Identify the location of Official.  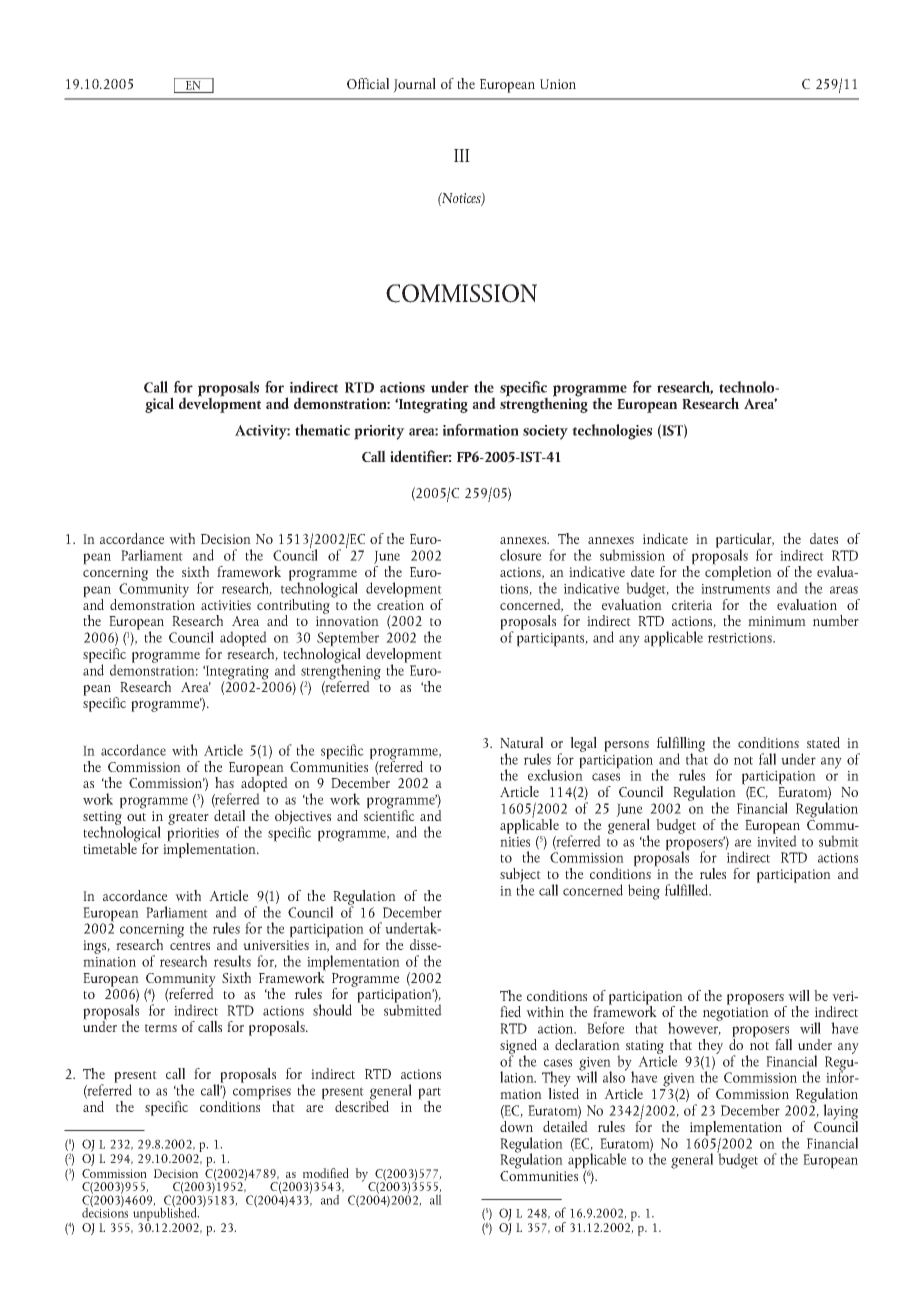
(368, 83).
